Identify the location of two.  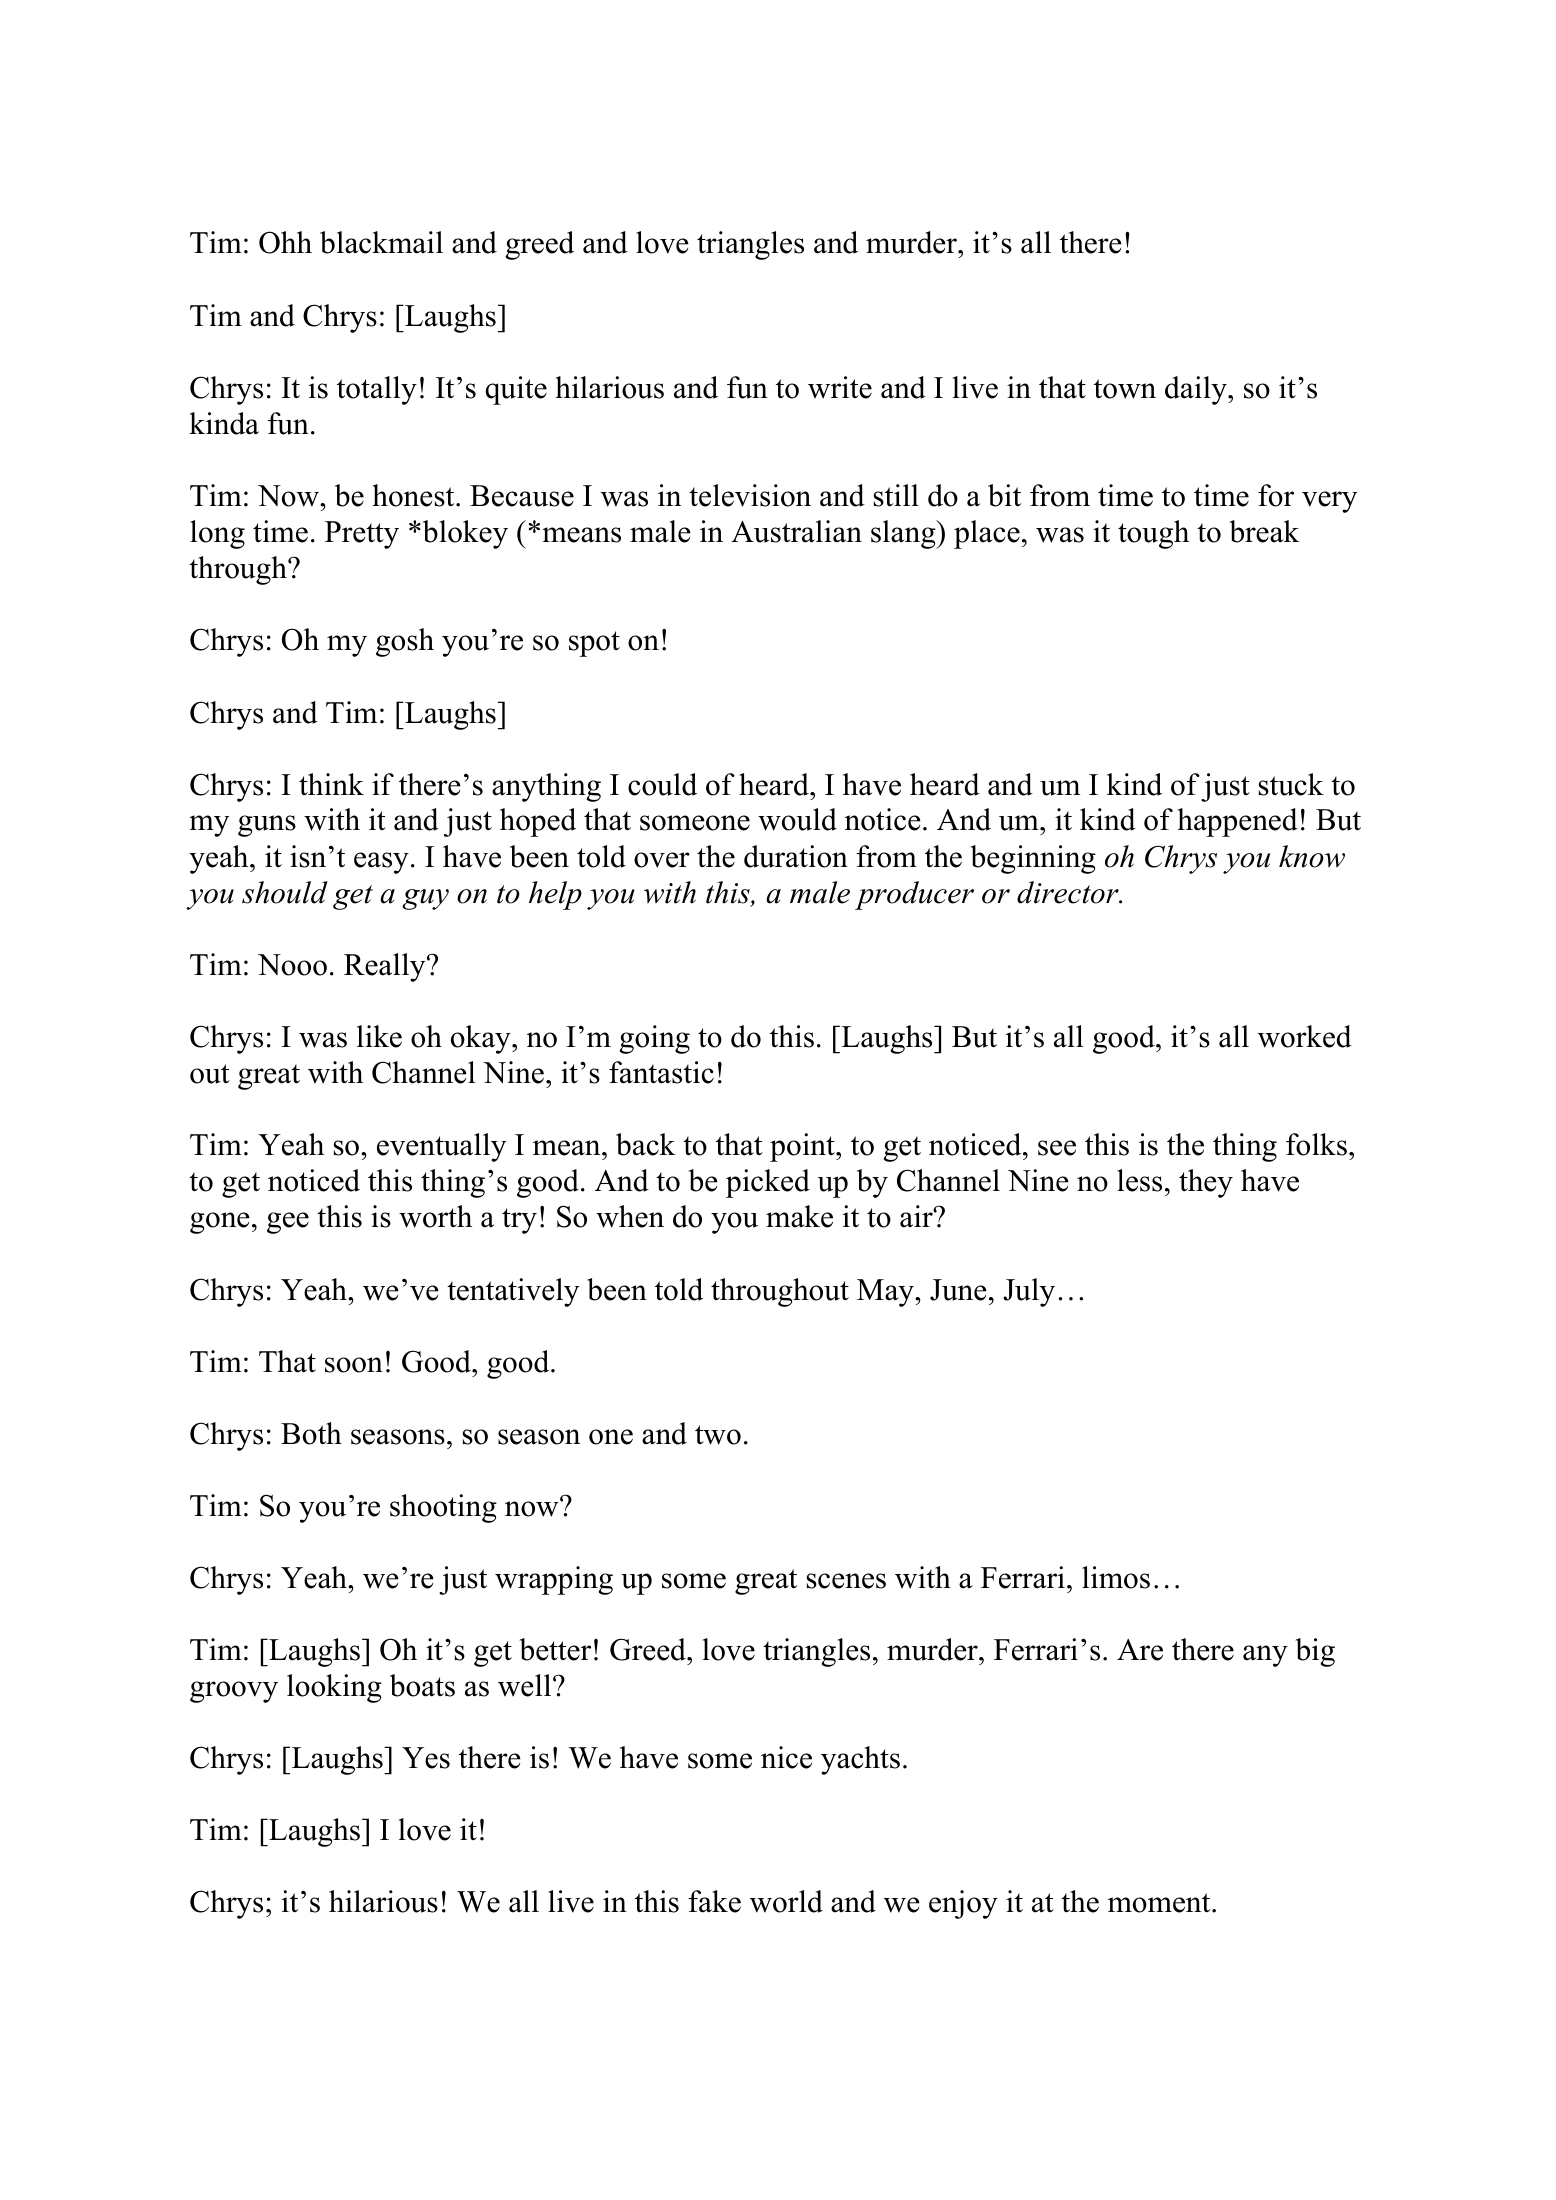
(718, 1435).
